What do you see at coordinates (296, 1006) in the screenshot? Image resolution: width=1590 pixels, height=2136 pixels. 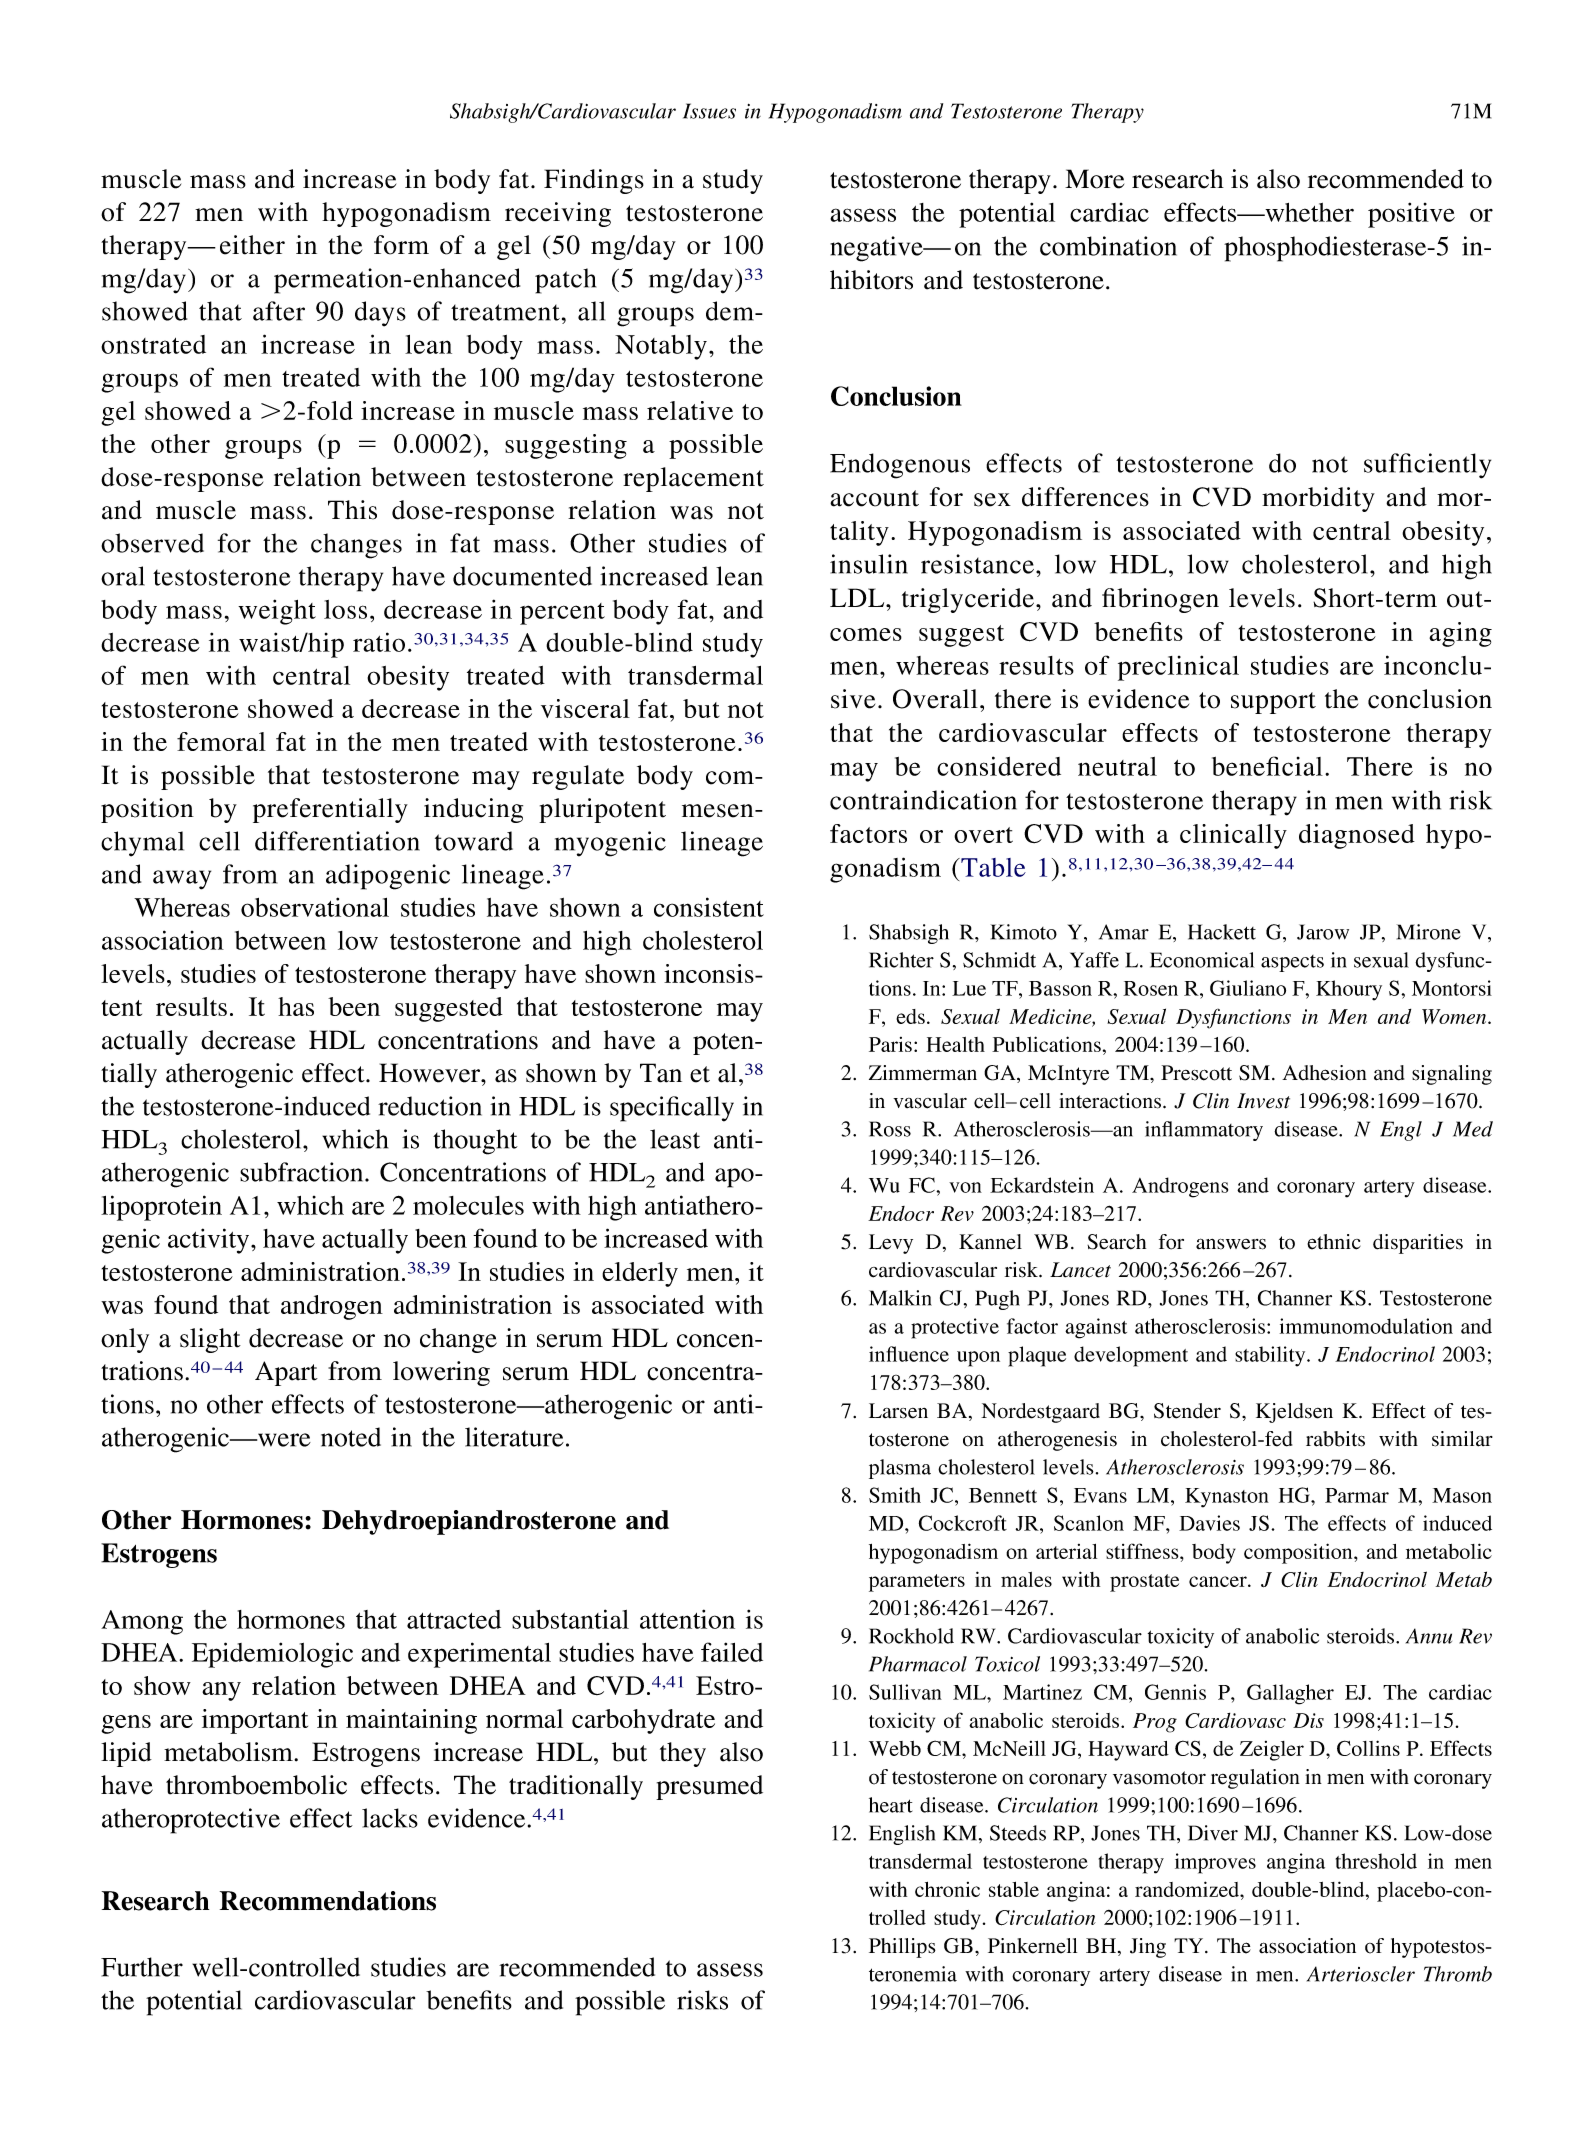 I see `has` at bounding box center [296, 1006].
